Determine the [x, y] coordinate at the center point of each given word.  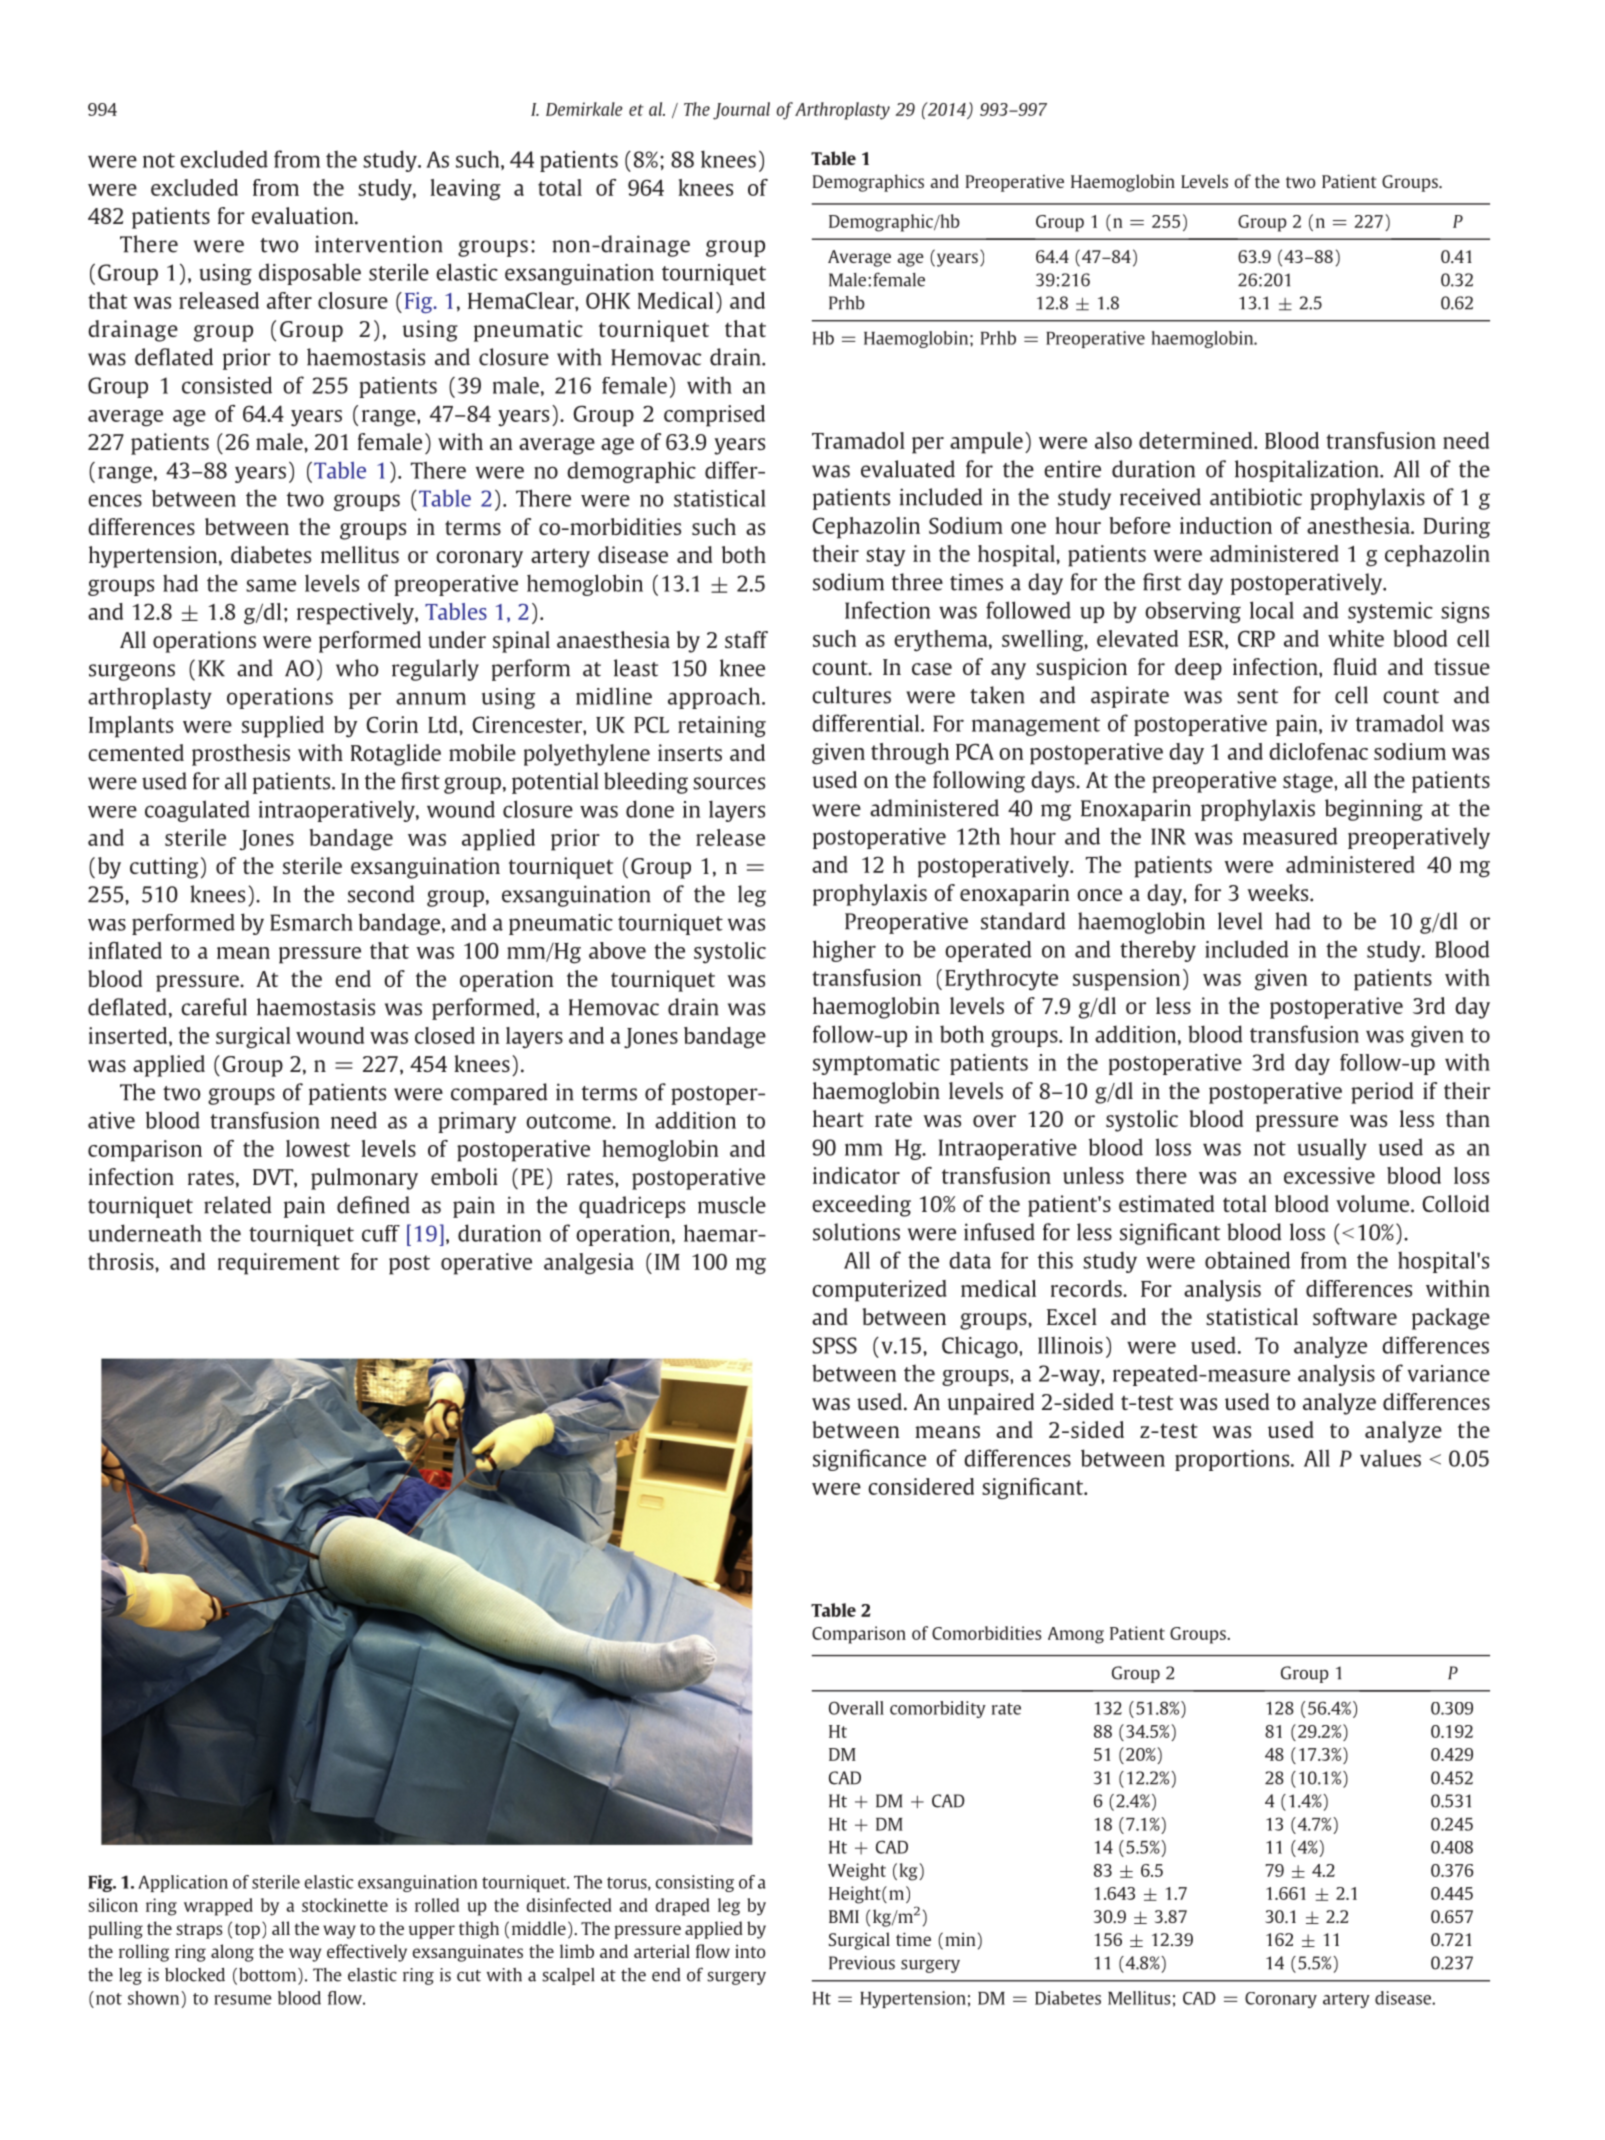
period [1382, 1093]
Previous [862, 1963]
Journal [741, 111]
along [232, 1953]
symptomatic [876, 1064]
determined [1197, 440]
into [750, 1951]
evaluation [304, 215]
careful [214, 1007]
